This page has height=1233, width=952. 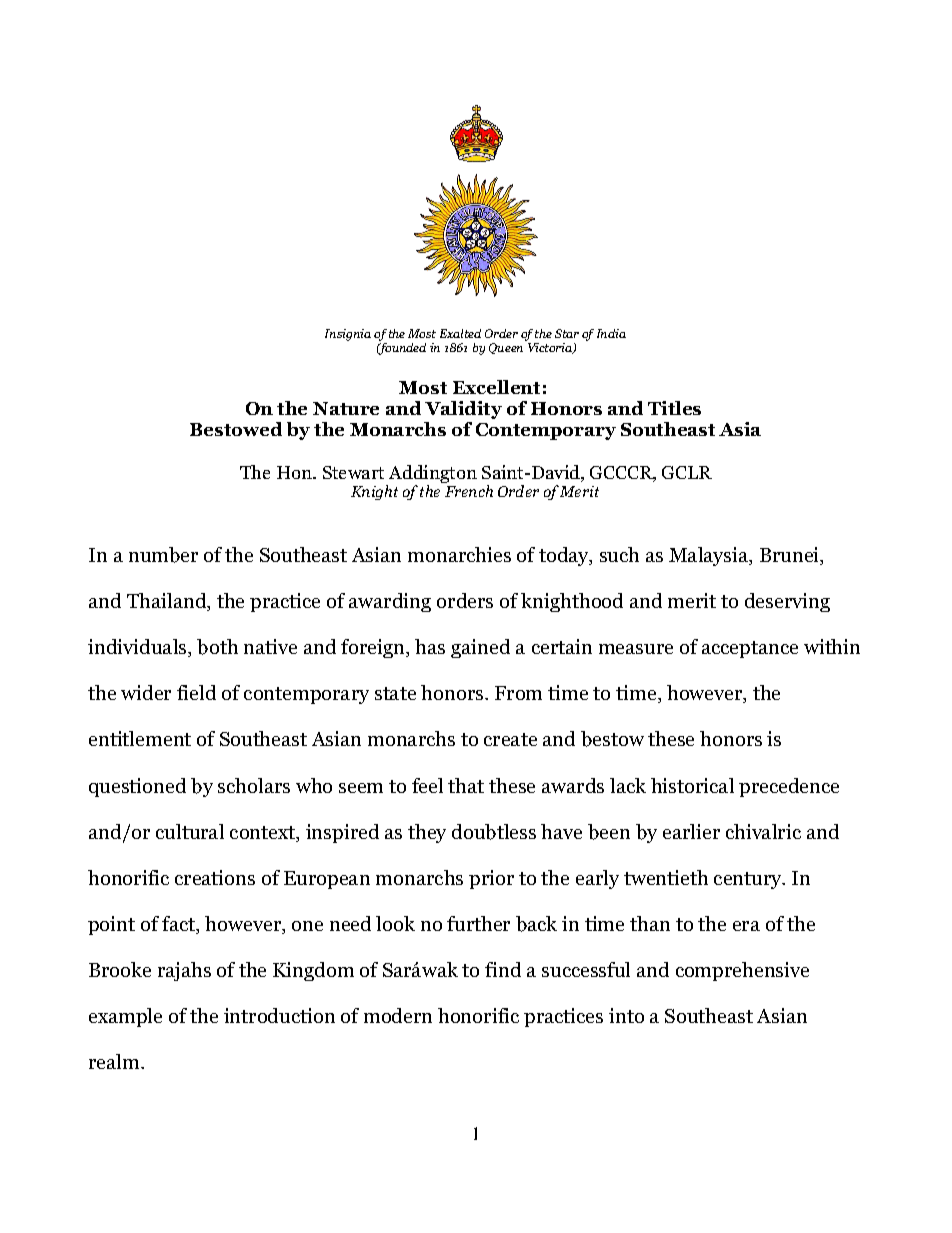 What do you see at coordinates (125, 1017) in the page?
I see `example` at bounding box center [125, 1017].
